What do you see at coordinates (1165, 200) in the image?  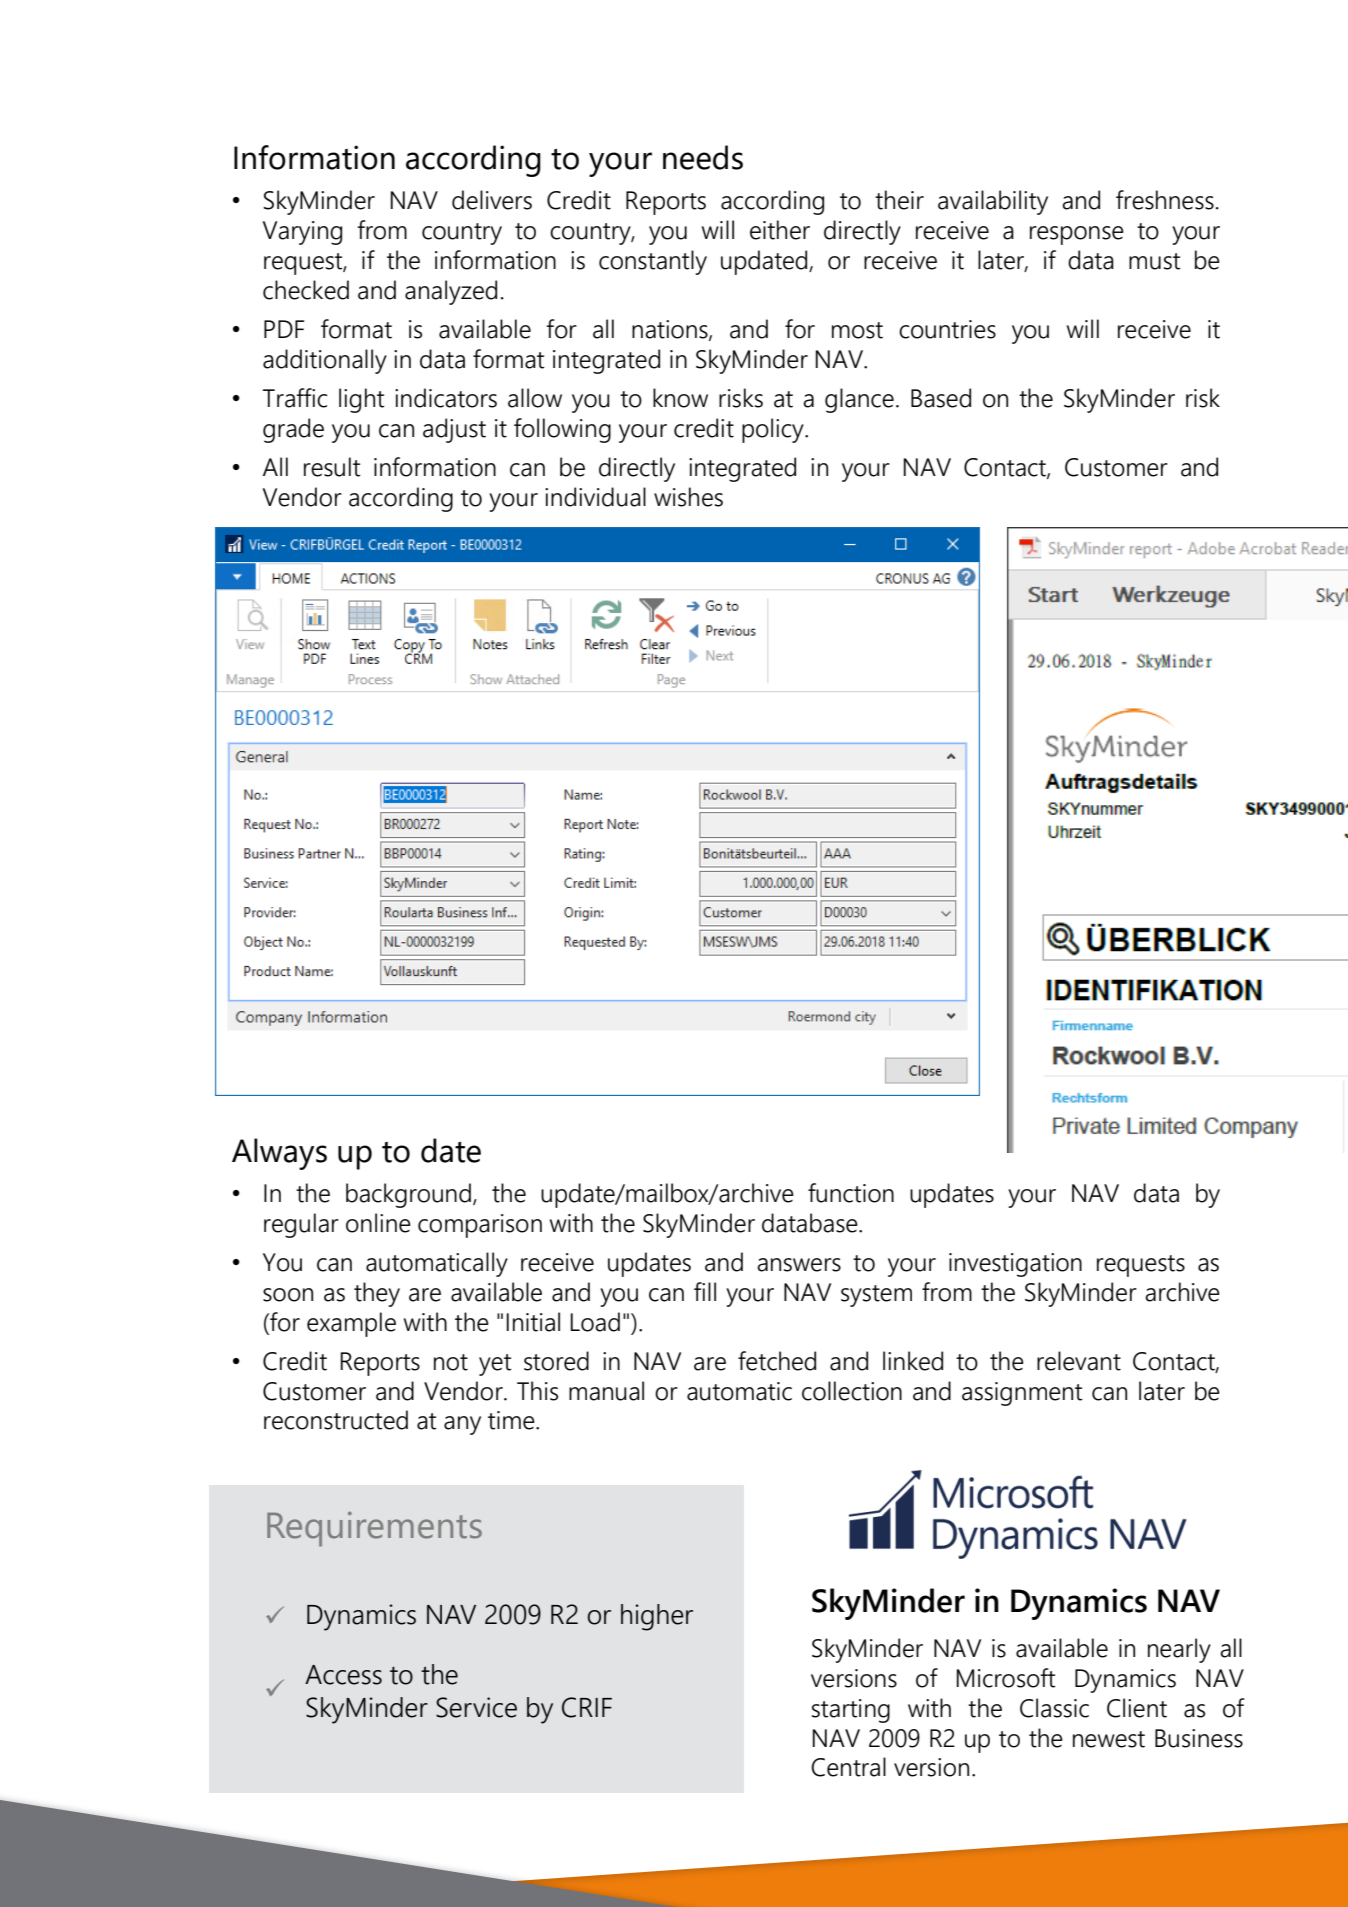 I see `freshness` at bounding box center [1165, 200].
